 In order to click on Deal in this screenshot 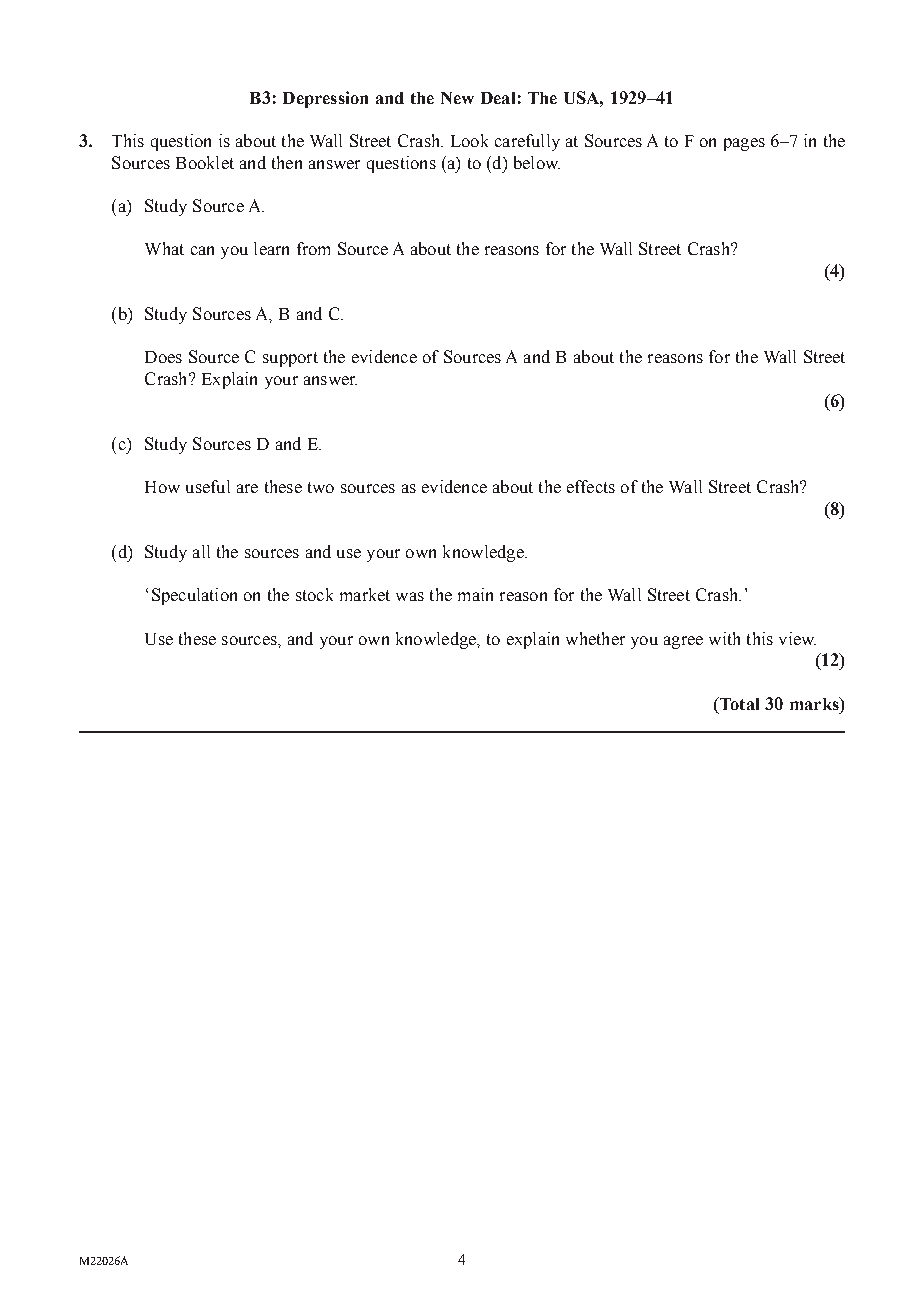, I will do `click(498, 98)`.
